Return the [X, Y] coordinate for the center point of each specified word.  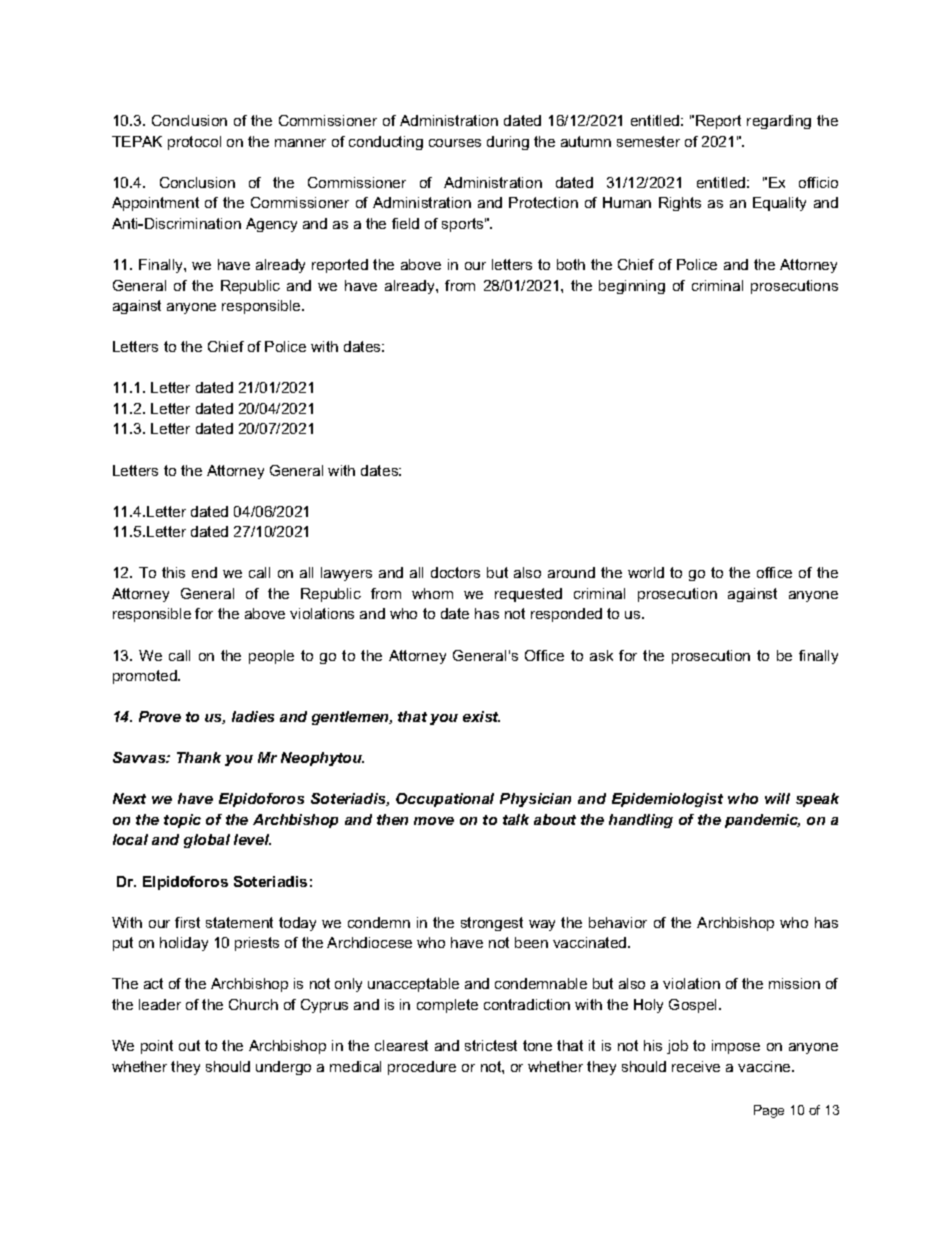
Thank [199, 757]
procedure [422, 1068]
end [204, 572]
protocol [194, 143]
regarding [779, 122]
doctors [455, 572]
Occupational [445, 800]
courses [455, 143]
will [777, 798]
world [646, 572]
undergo [283, 1068]
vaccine [765, 1066]
